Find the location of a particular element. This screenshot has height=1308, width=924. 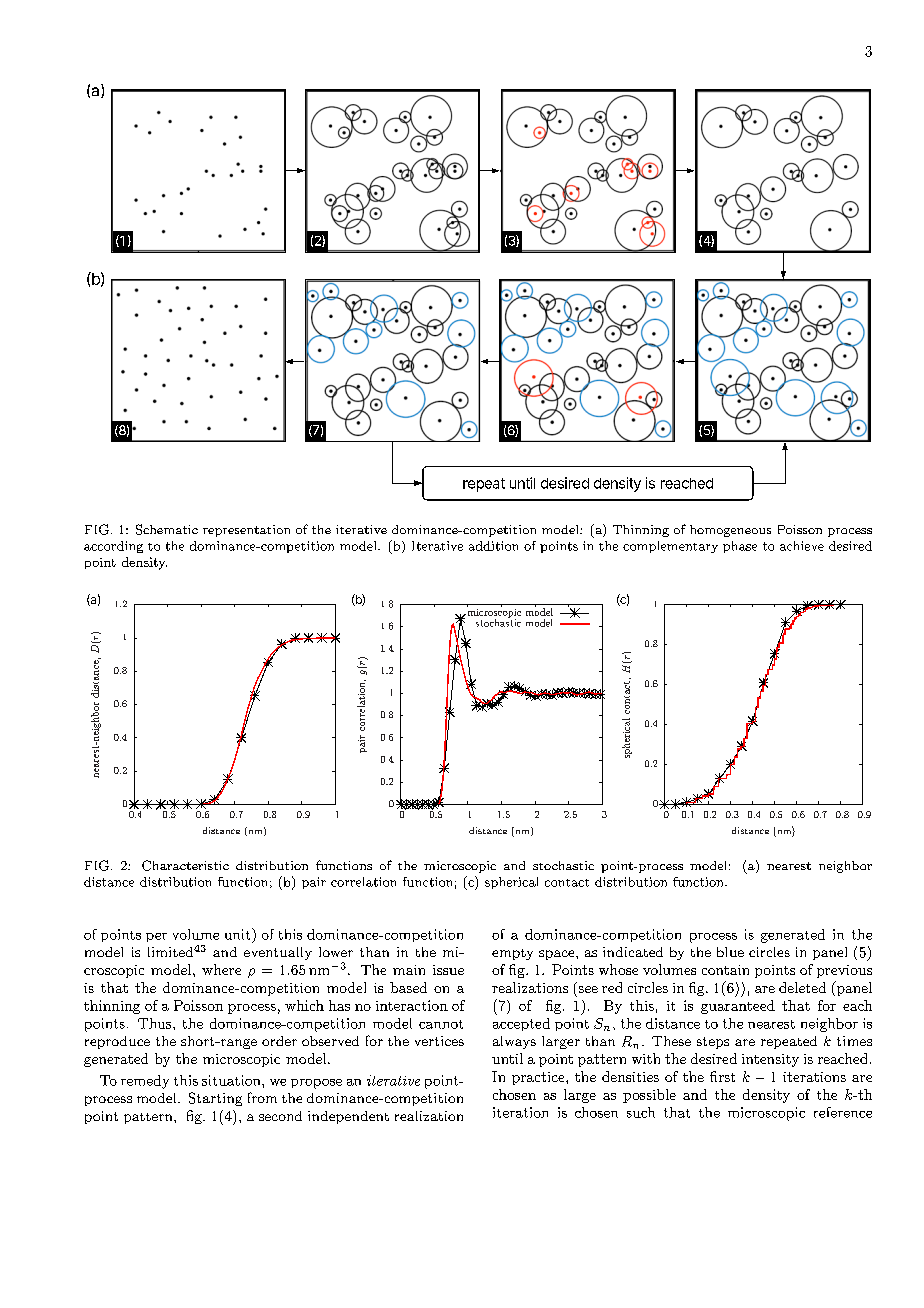

phase is located at coordinates (740, 547).
